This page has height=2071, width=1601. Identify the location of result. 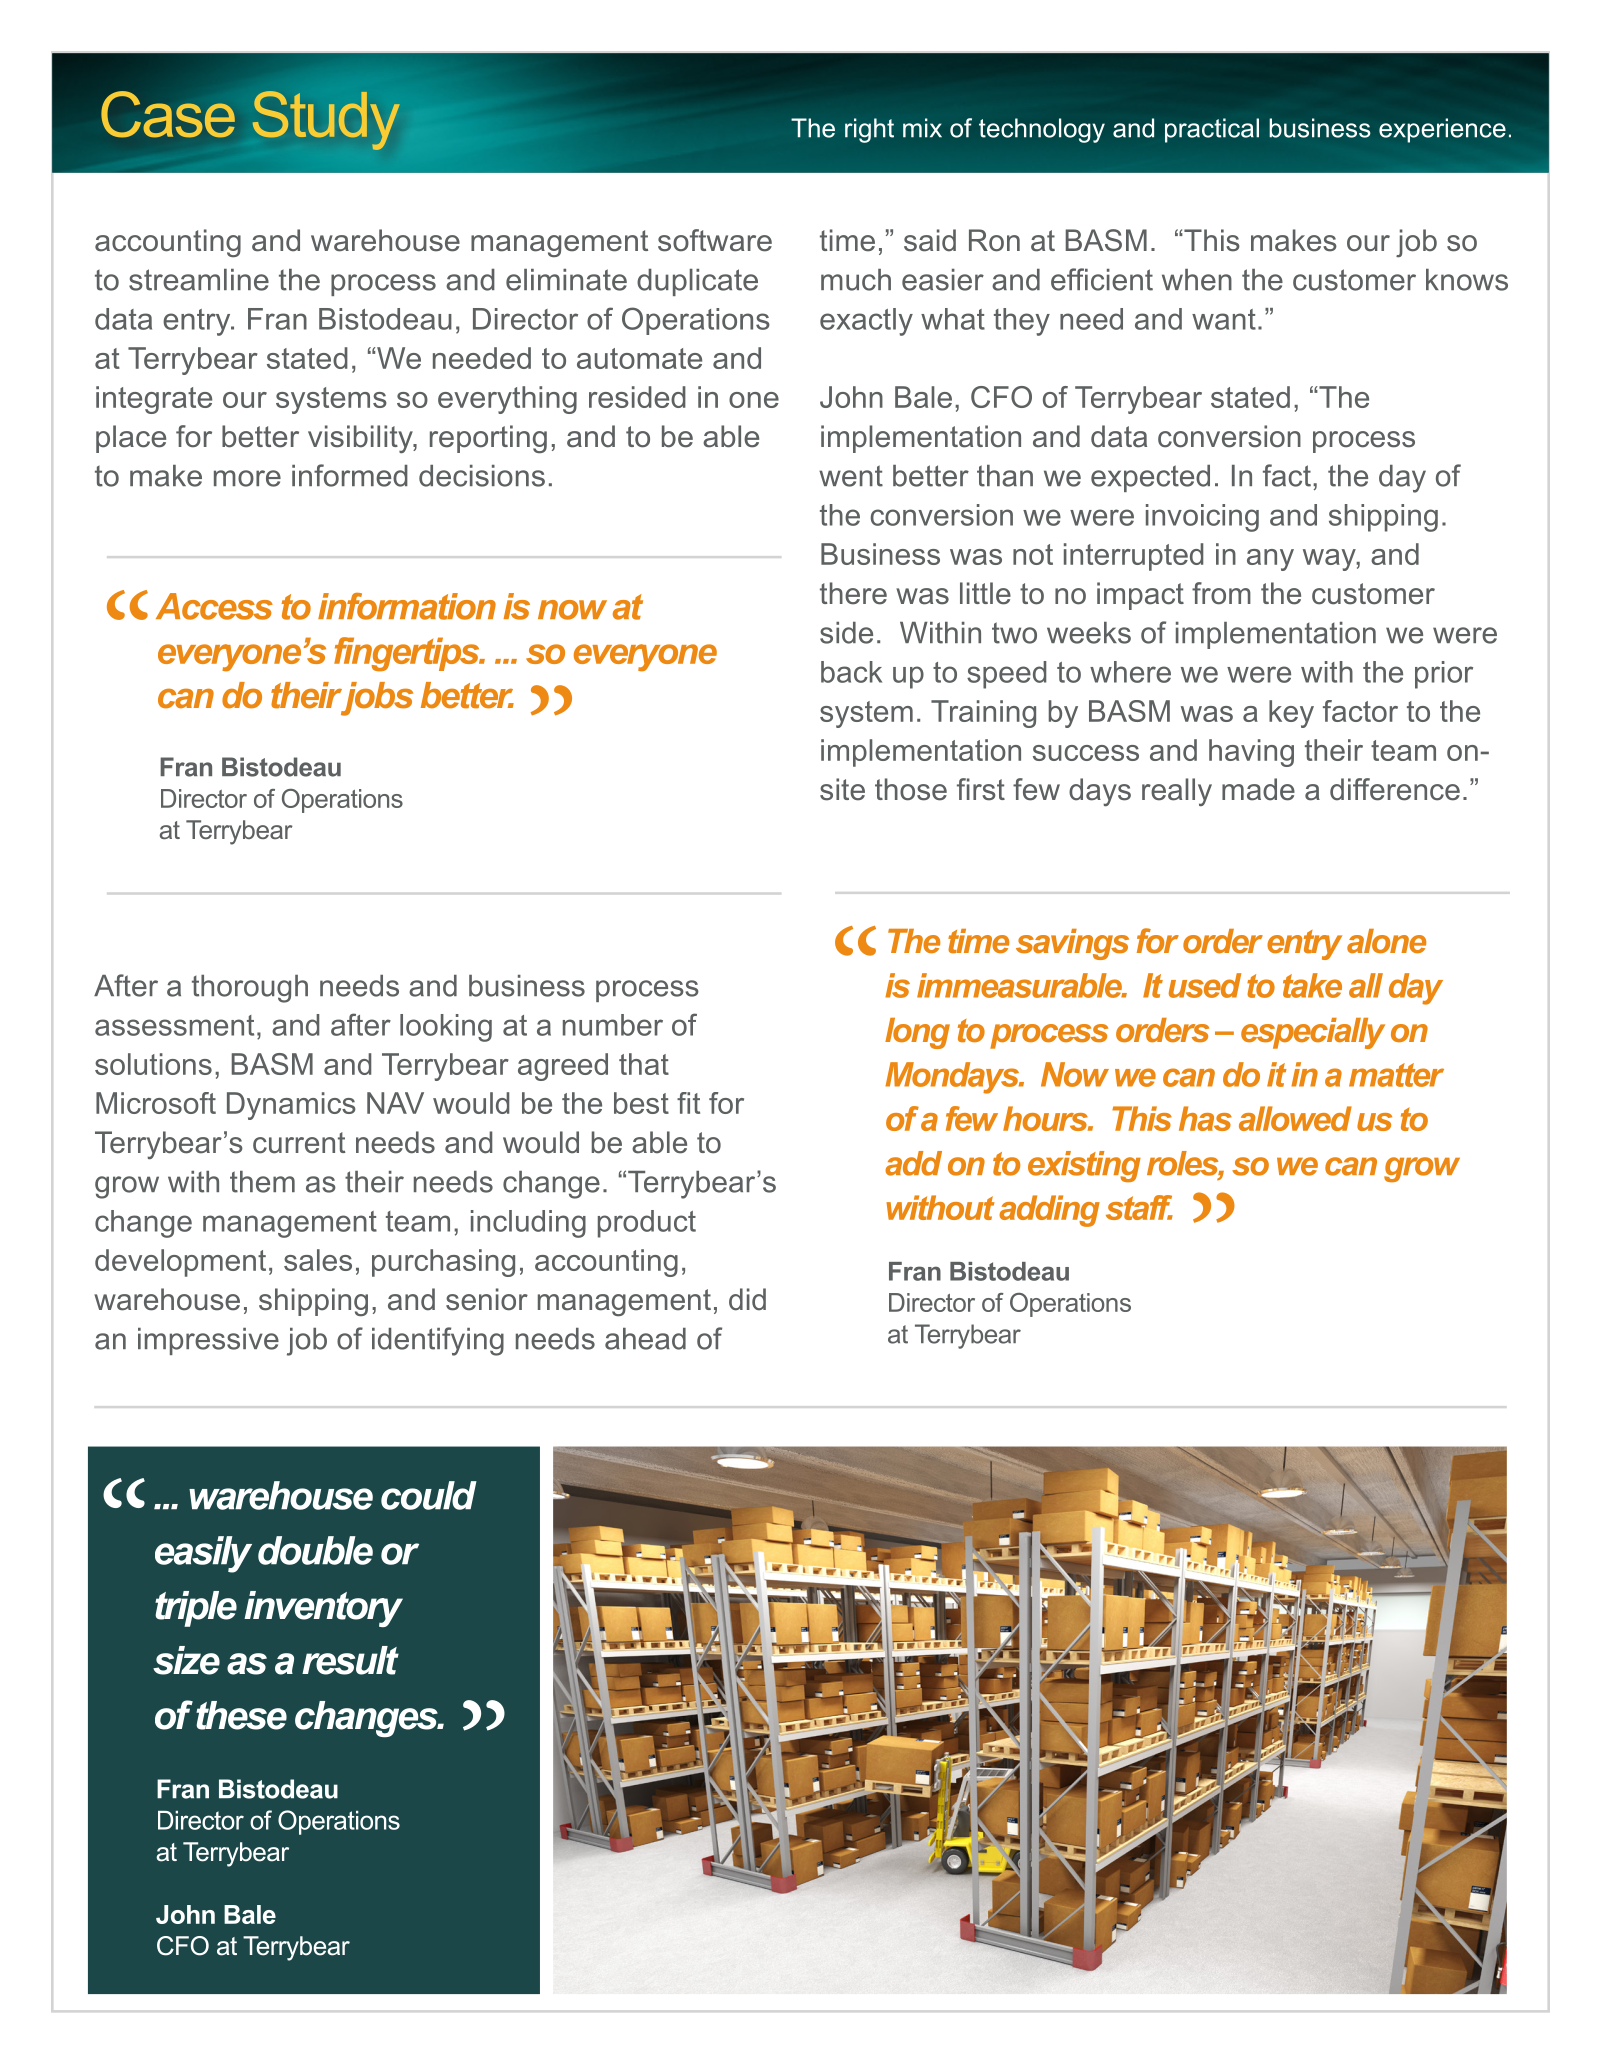
(350, 1660).
